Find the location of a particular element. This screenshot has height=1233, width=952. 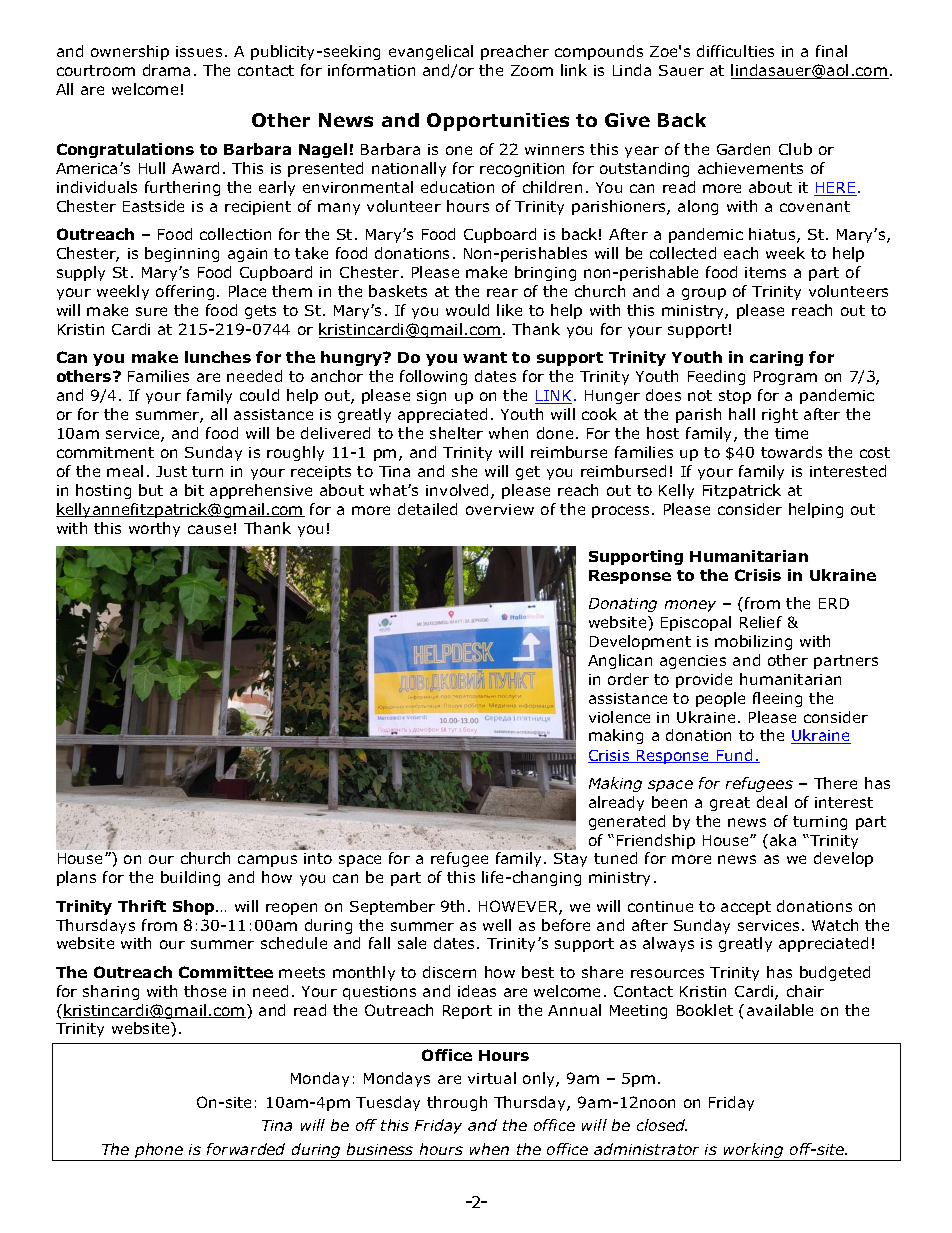

drama is located at coordinates (166, 70).
